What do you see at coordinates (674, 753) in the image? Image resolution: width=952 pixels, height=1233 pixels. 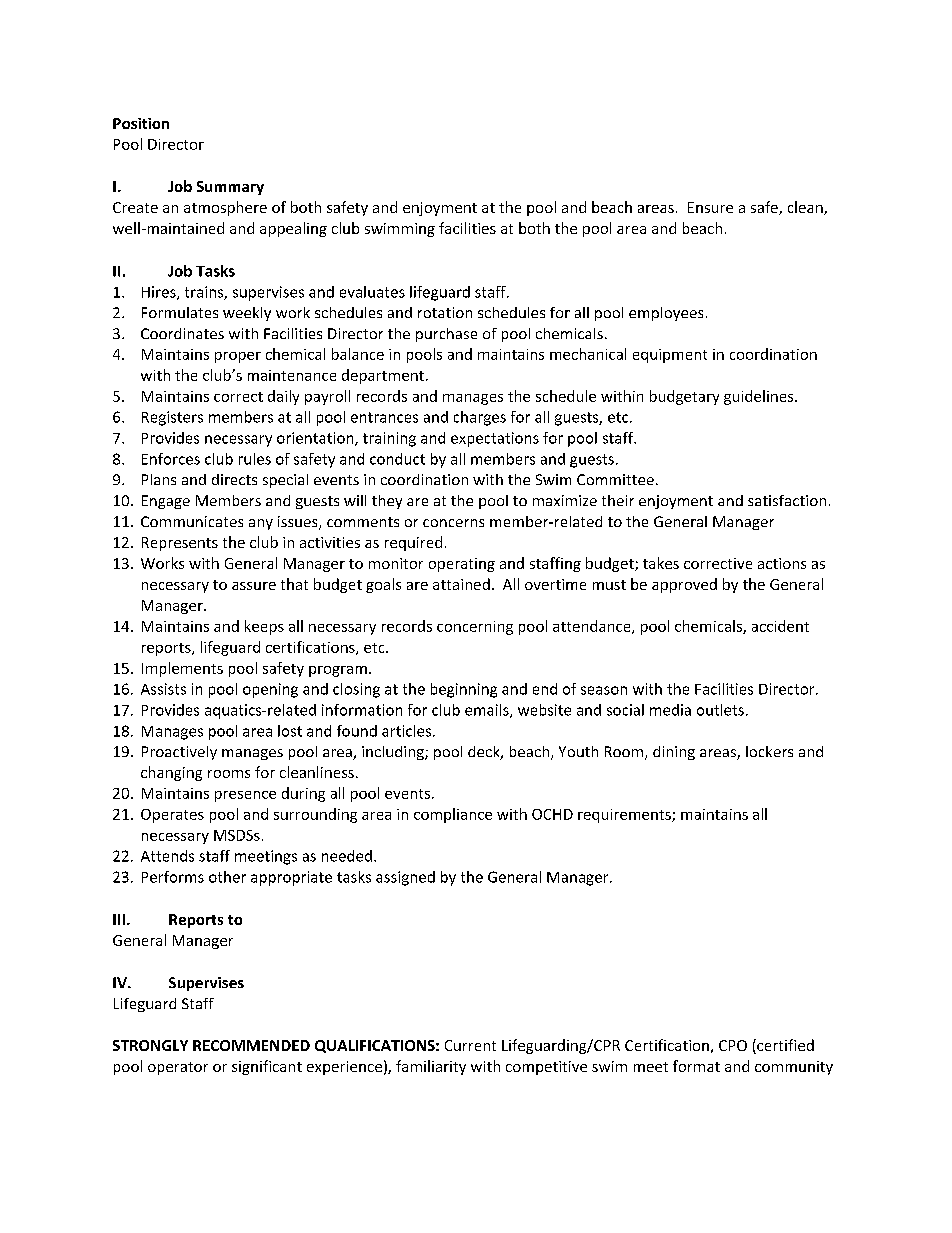 I see `dining` at bounding box center [674, 753].
